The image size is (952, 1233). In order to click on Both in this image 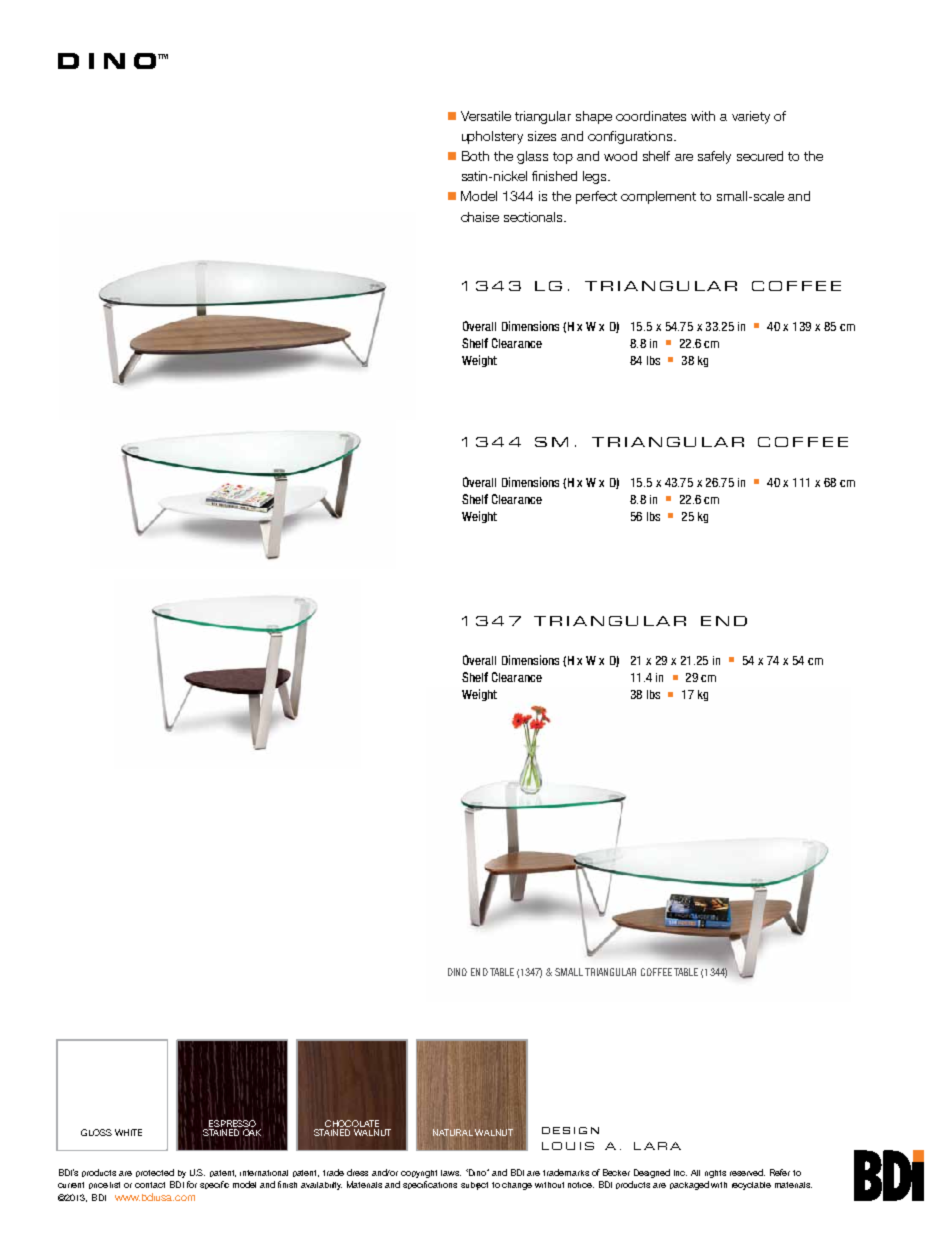, I will do `click(475, 156)`.
